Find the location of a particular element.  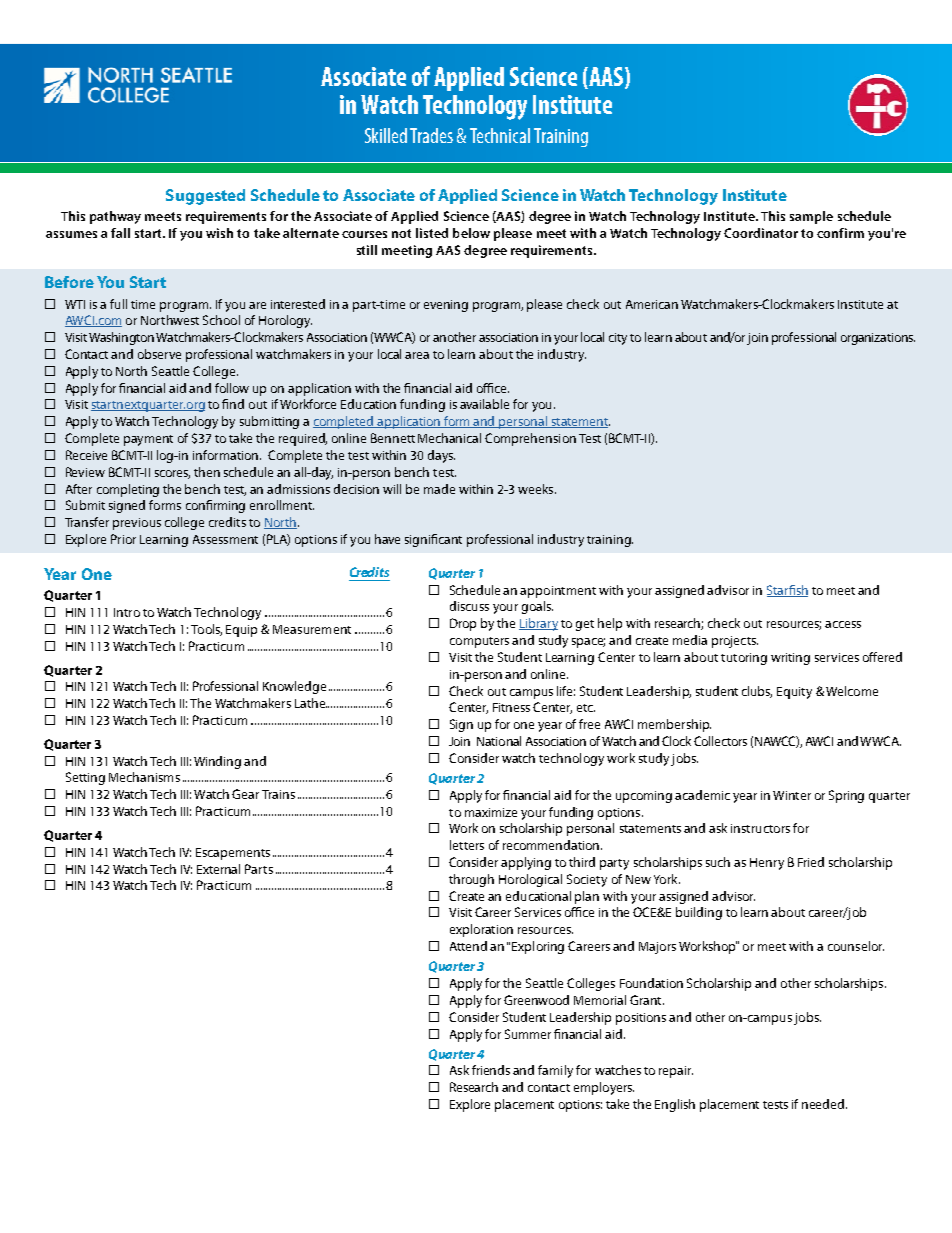

letters is located at coordinates (467, 845).
